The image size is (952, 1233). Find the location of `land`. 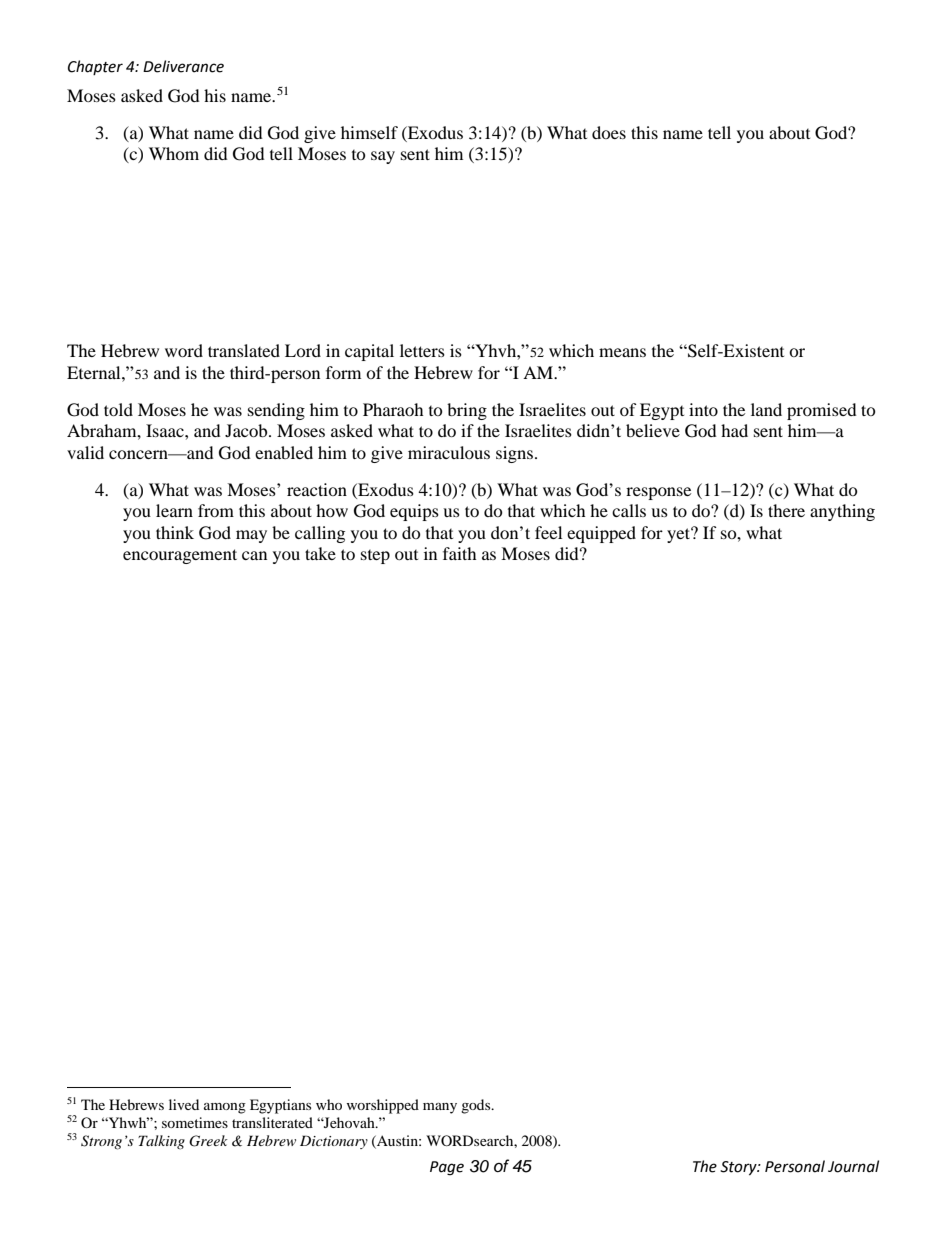

land is located at coordinates (766, 409).
